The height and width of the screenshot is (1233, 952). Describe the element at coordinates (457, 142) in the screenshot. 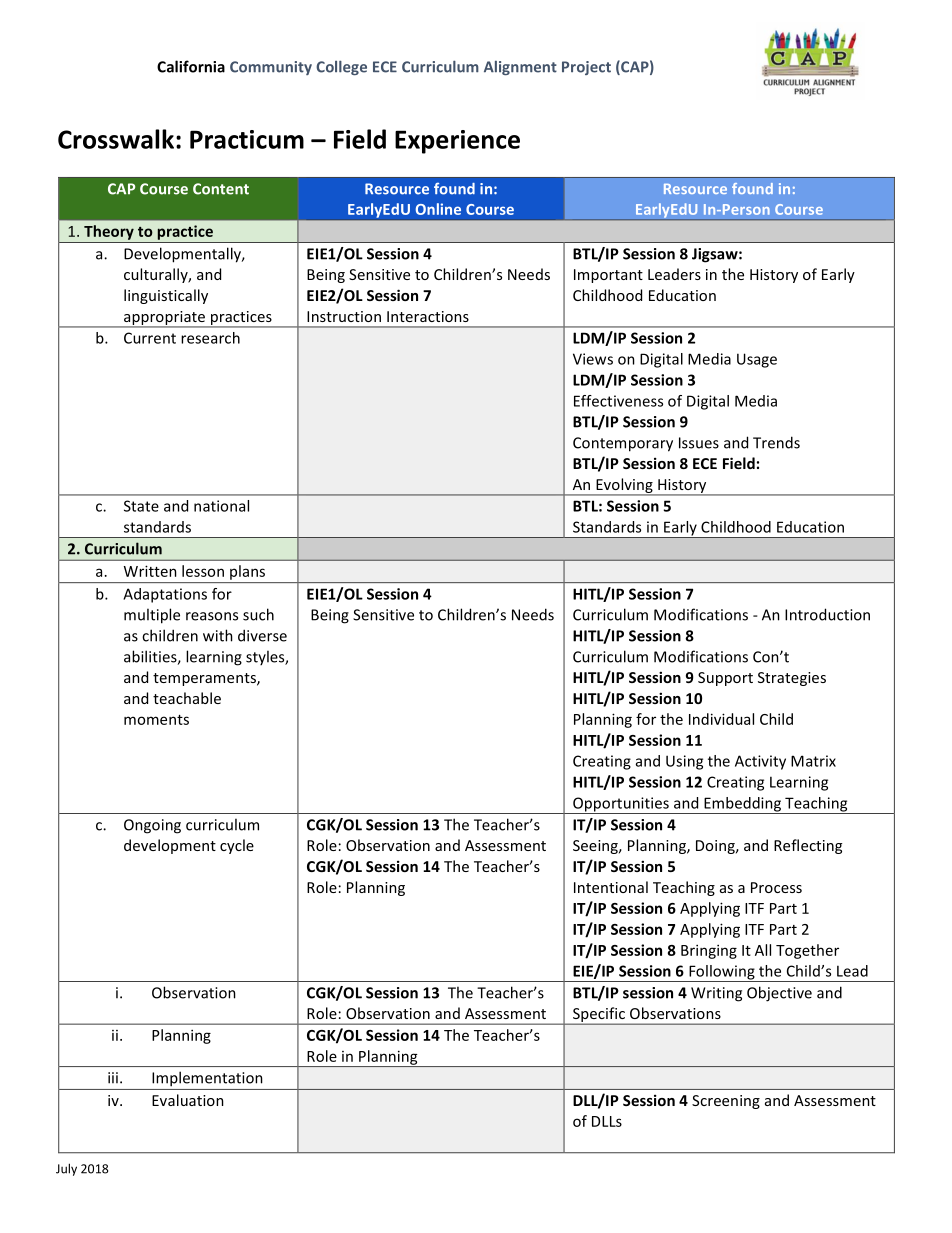

I see `Experience` at that location.
